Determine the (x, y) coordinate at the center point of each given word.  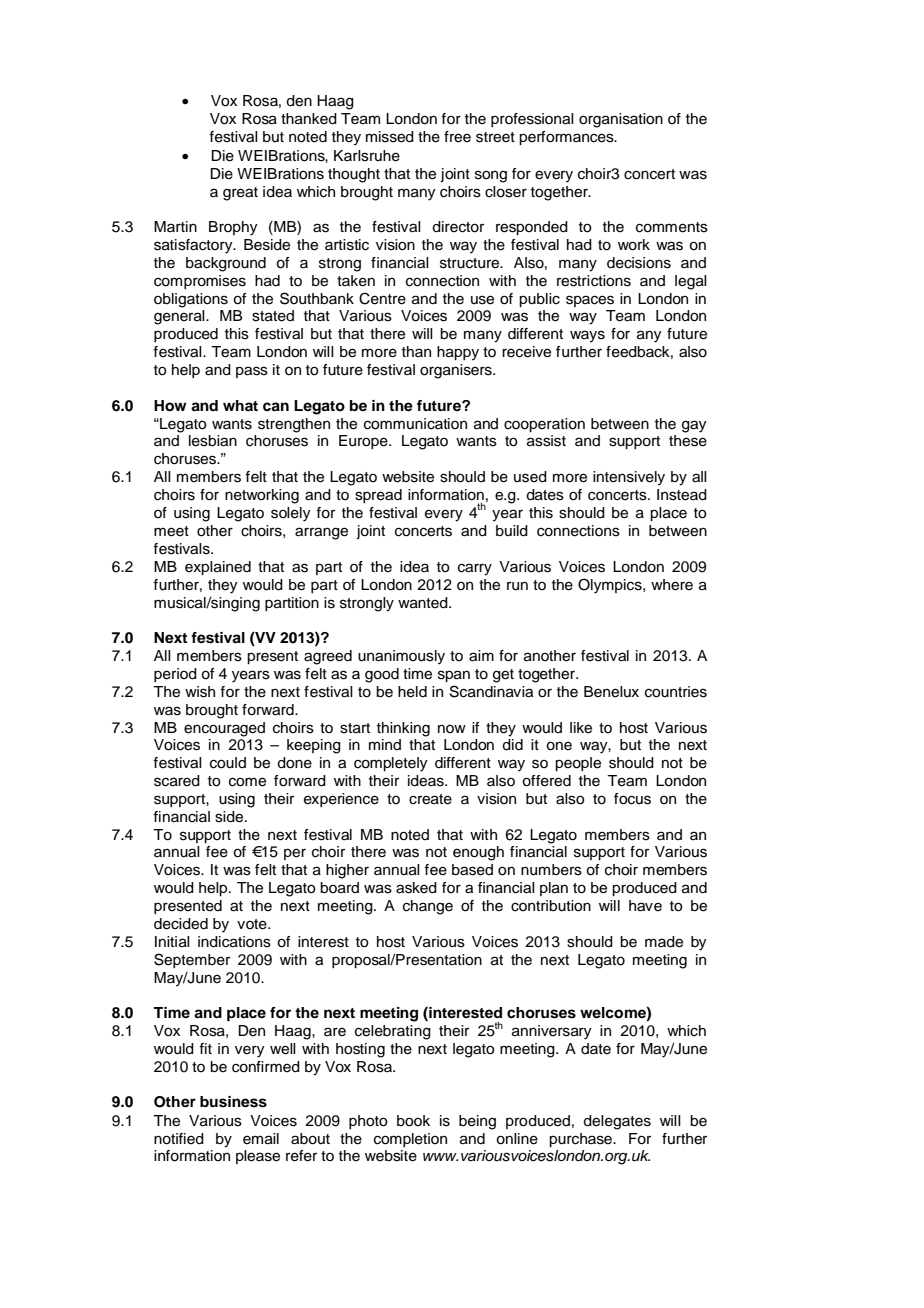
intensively (629, 478)
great (240, 194)
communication (415, 424)
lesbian (213, 441)
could (228, 763)
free (457, 137)
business (233, 1102)
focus (632, 799)
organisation (621, 120)
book (413, 1121)
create (430, 799)
